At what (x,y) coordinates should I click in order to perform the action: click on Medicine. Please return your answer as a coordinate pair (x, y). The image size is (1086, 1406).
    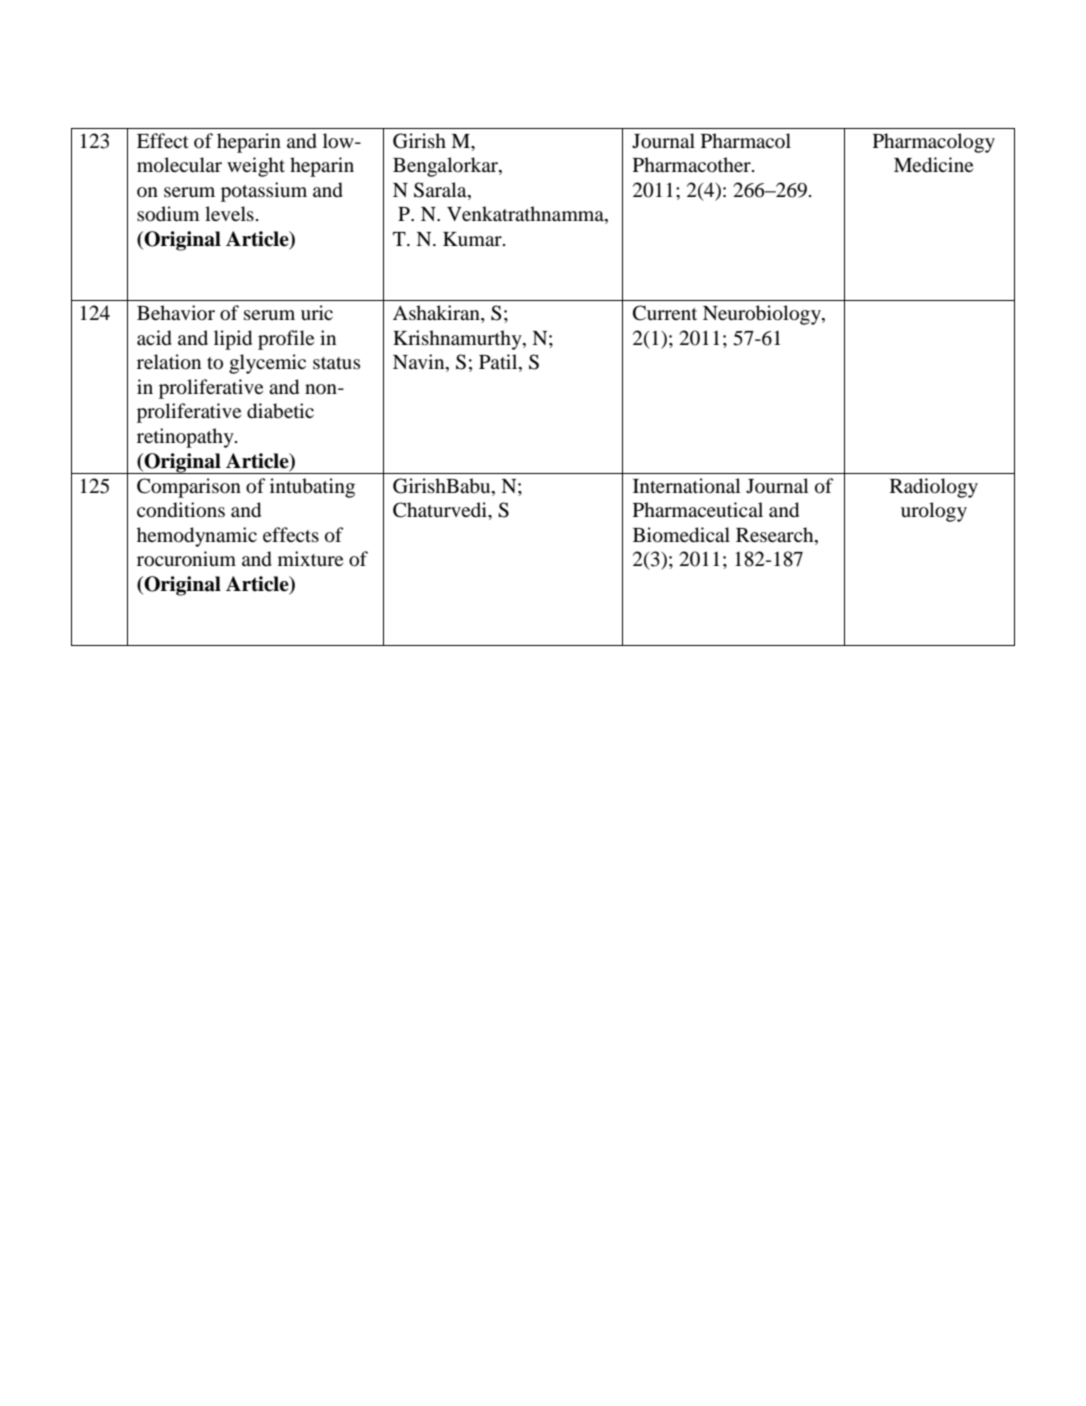
    Looking at the image, I should click on (933, 165).
